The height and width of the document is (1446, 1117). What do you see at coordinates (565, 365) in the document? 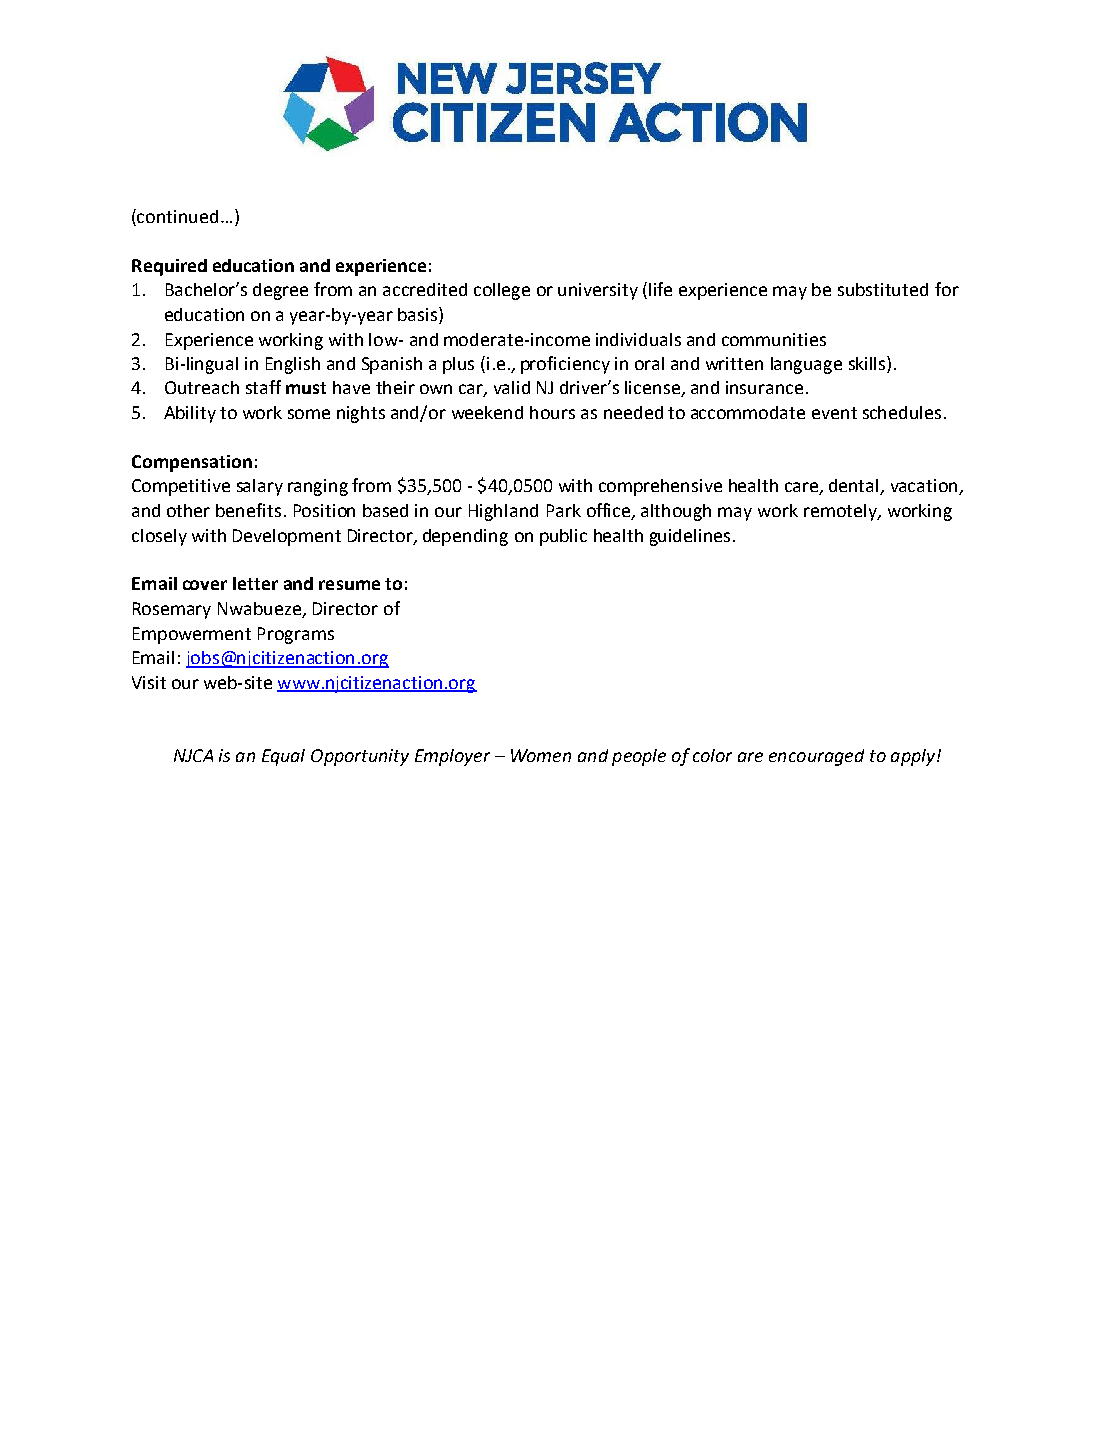
I see `proficiency` at bounding box center [565, 365].
